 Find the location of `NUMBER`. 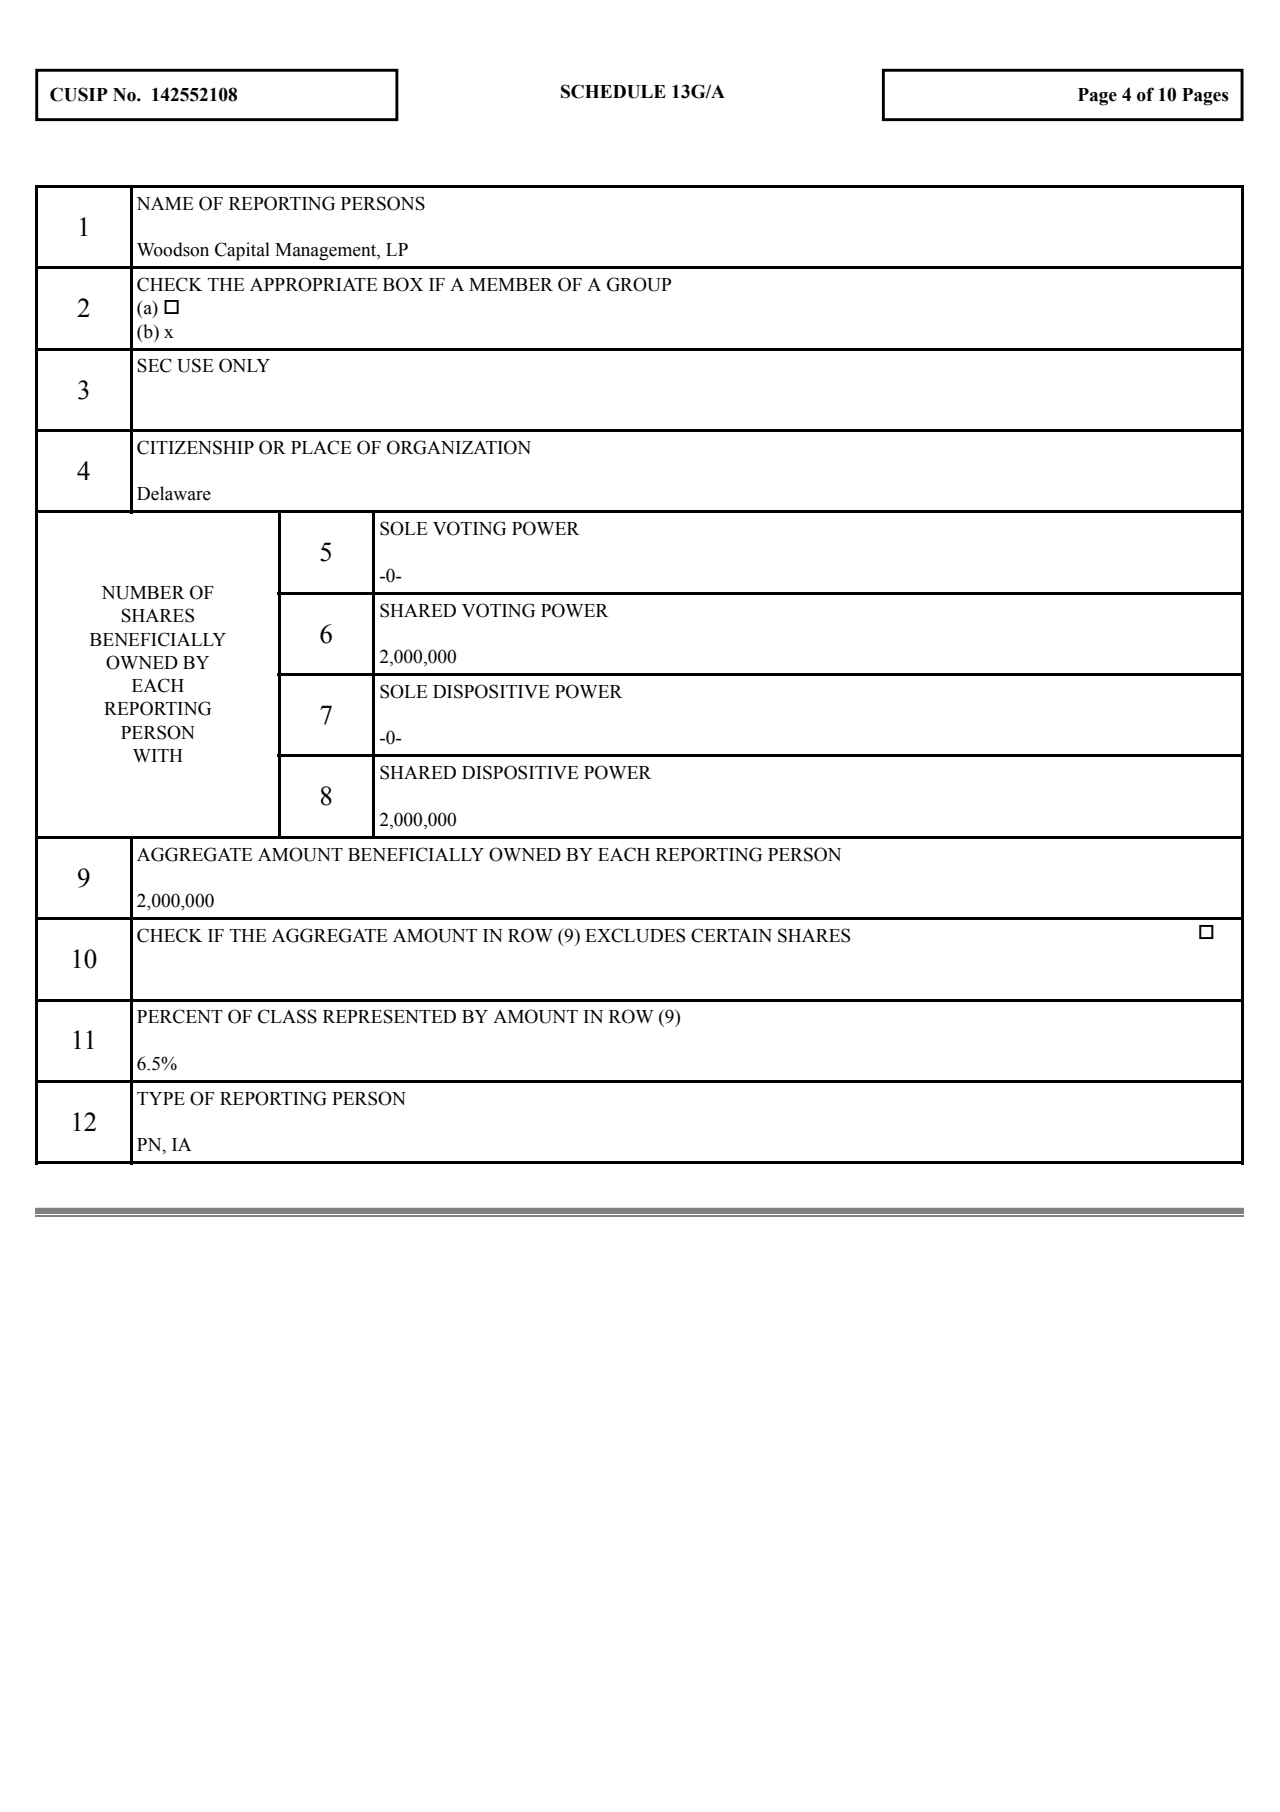

NUMBER is located at coordinates (143, 593).
